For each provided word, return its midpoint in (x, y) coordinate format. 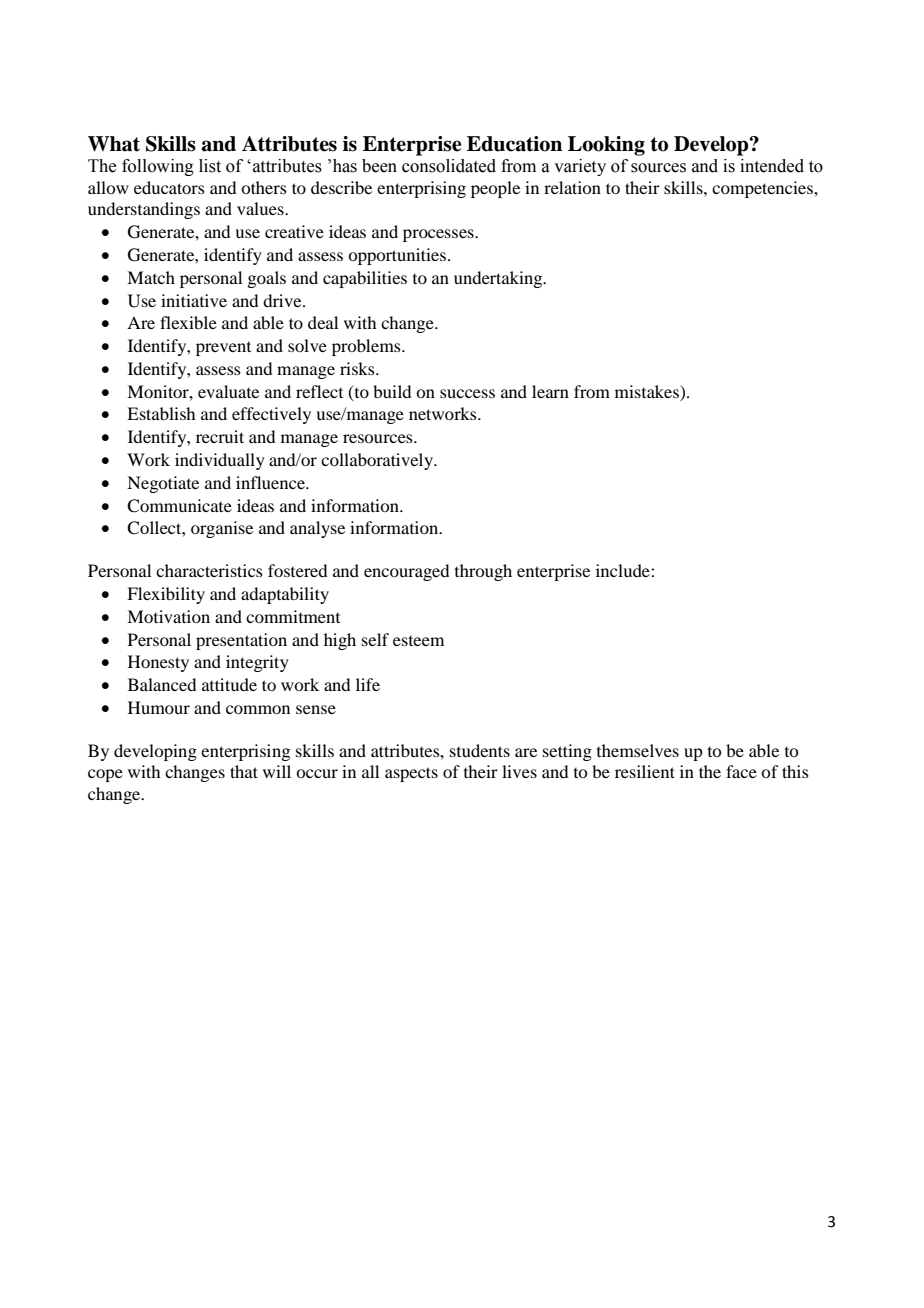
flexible (188, 322)
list (210, 166)
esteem (418, 641)
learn (550, 391)
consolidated (449, 166)
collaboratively (378, 461)
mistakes (648, 391)
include (624, 570)
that (244, 771)
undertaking (499, 279)
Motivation (168, 616)
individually (220, 461)
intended (772, 166)
